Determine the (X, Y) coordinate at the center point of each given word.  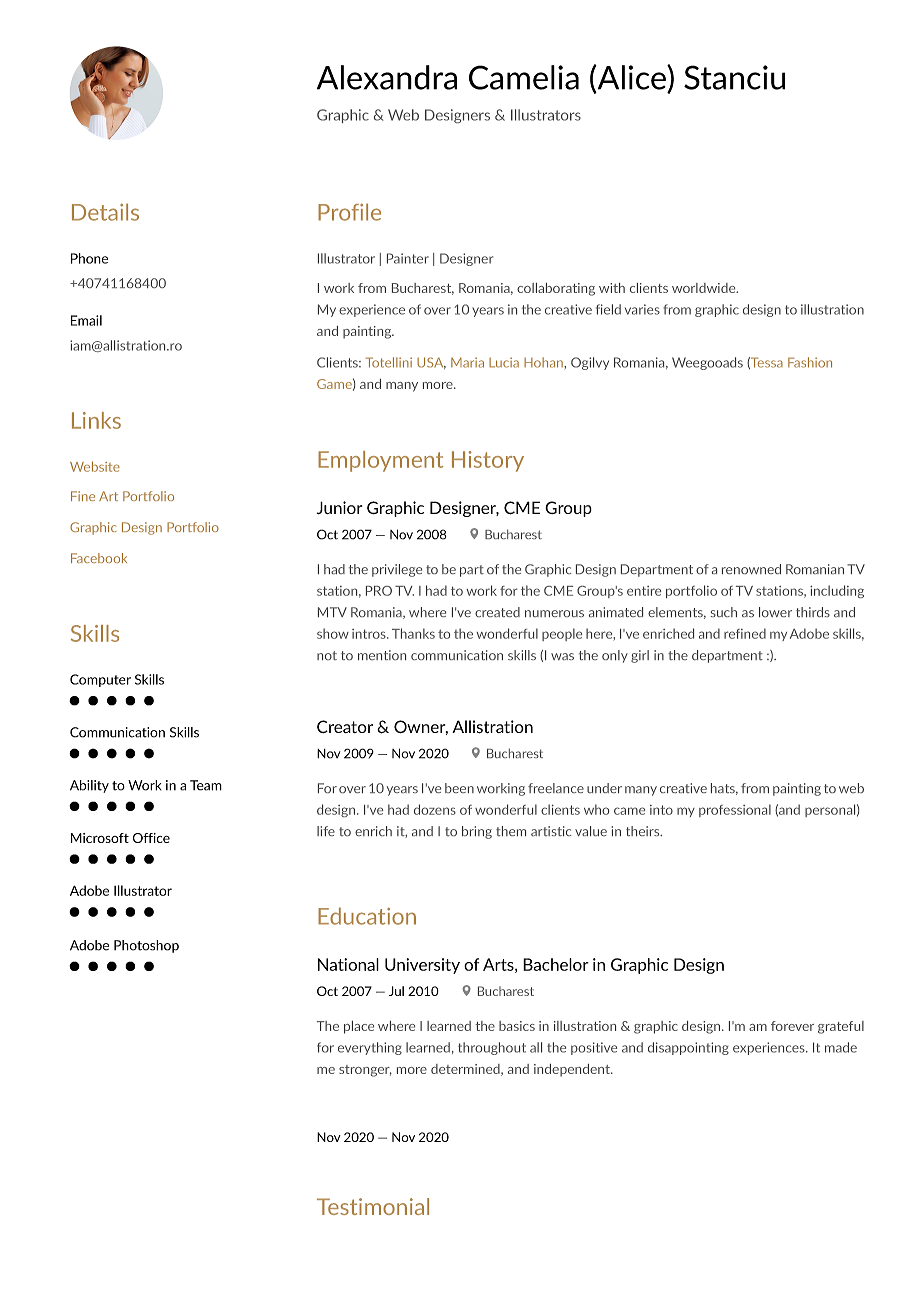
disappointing (688, 1048)
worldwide (704, 288)
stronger (365, 1071)
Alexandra (387, 77)
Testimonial (373, 1206)
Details (105, 212)
